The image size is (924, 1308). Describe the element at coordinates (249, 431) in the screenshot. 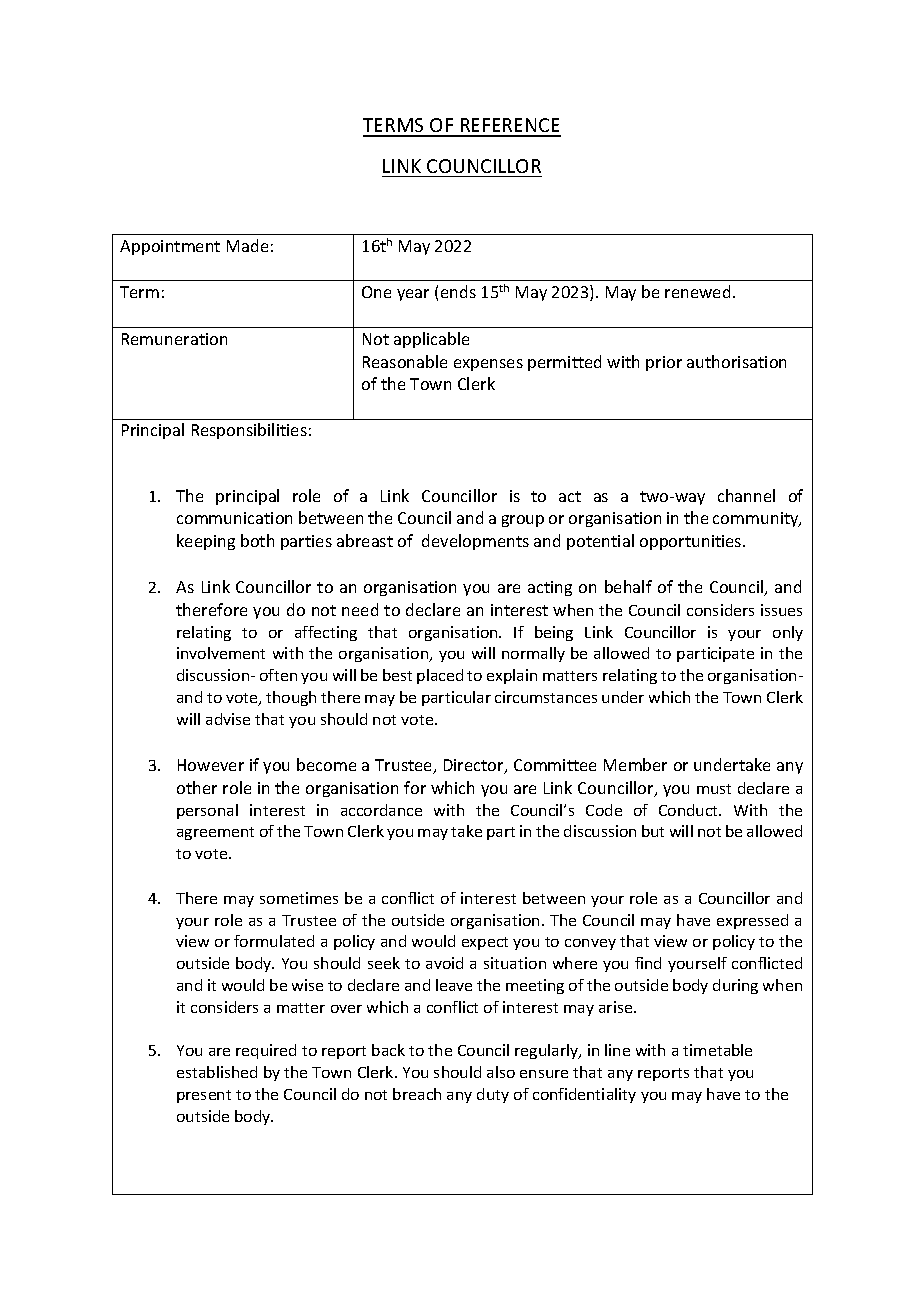

I see `Responsibilities` at that location.
